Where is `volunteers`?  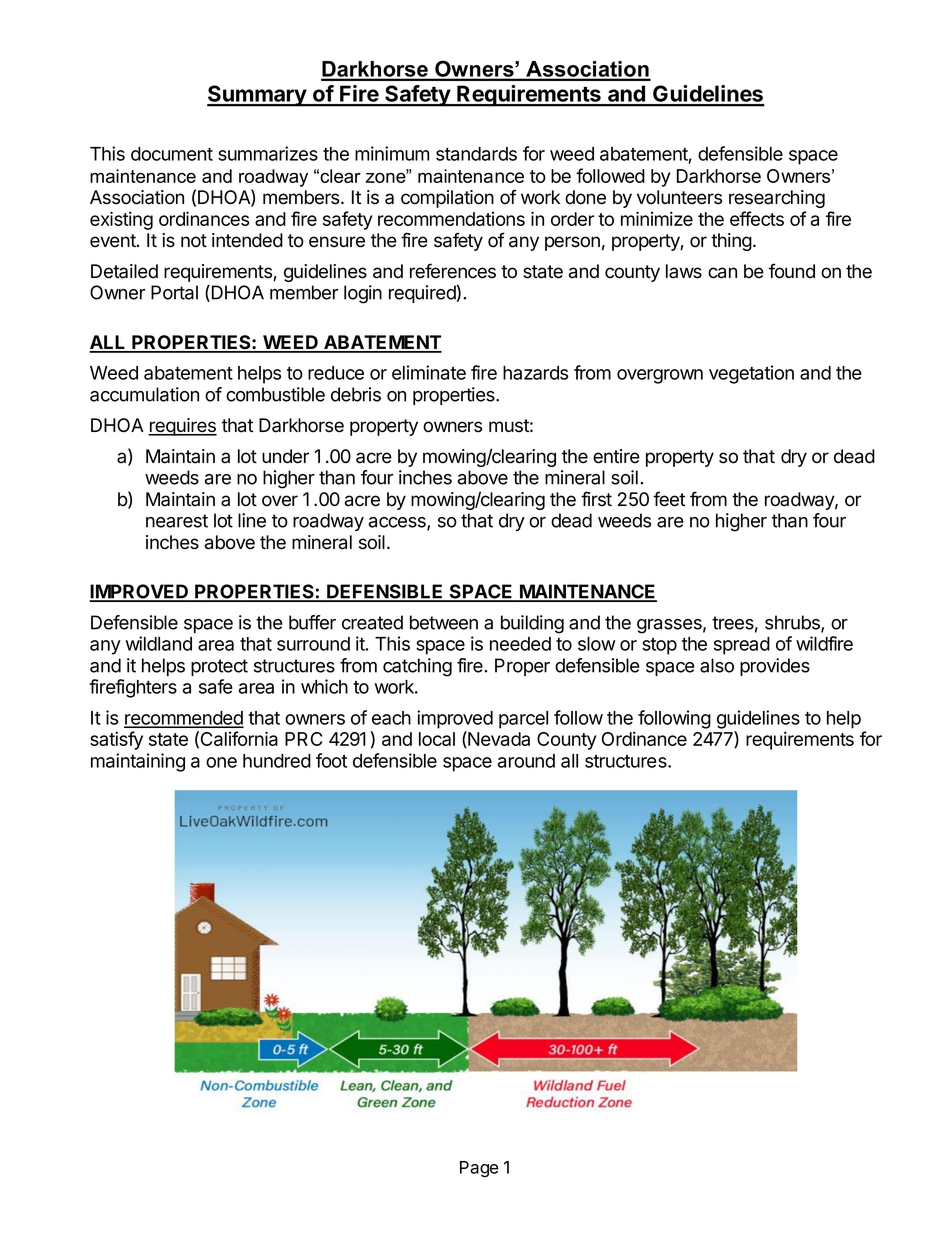 volunteers is located at coordinates (679, 197).
